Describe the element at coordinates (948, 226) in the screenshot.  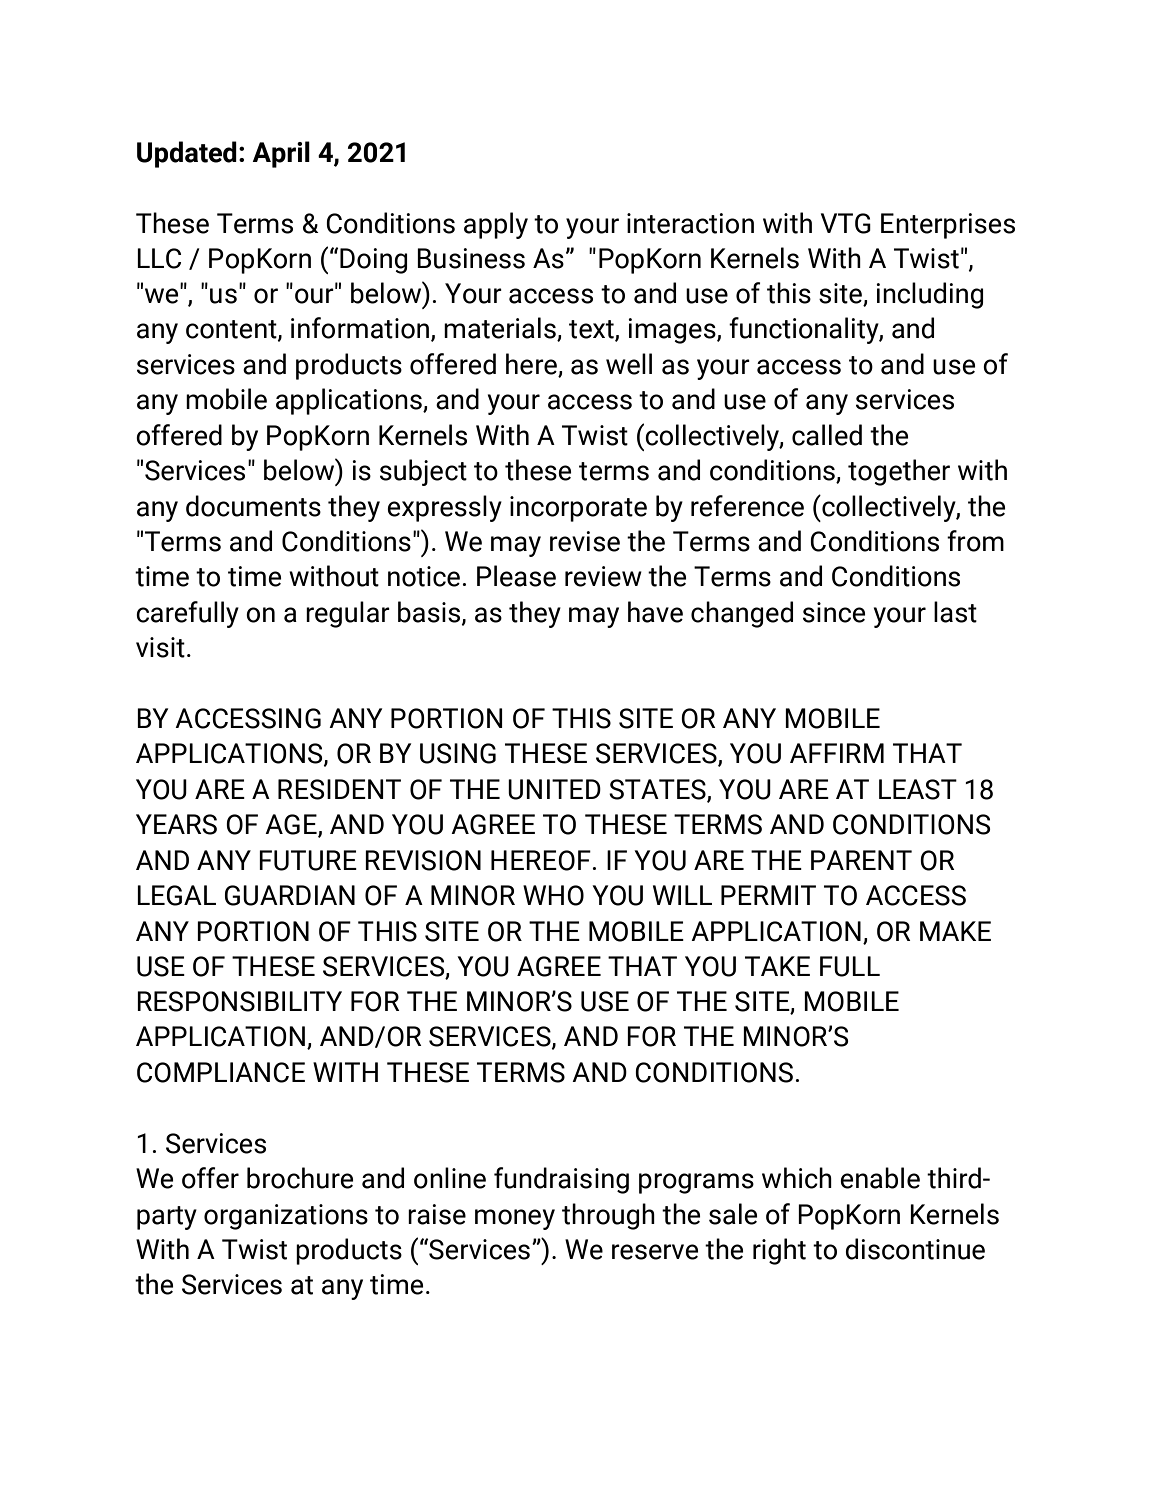
I see `Enterprises` at that location.
